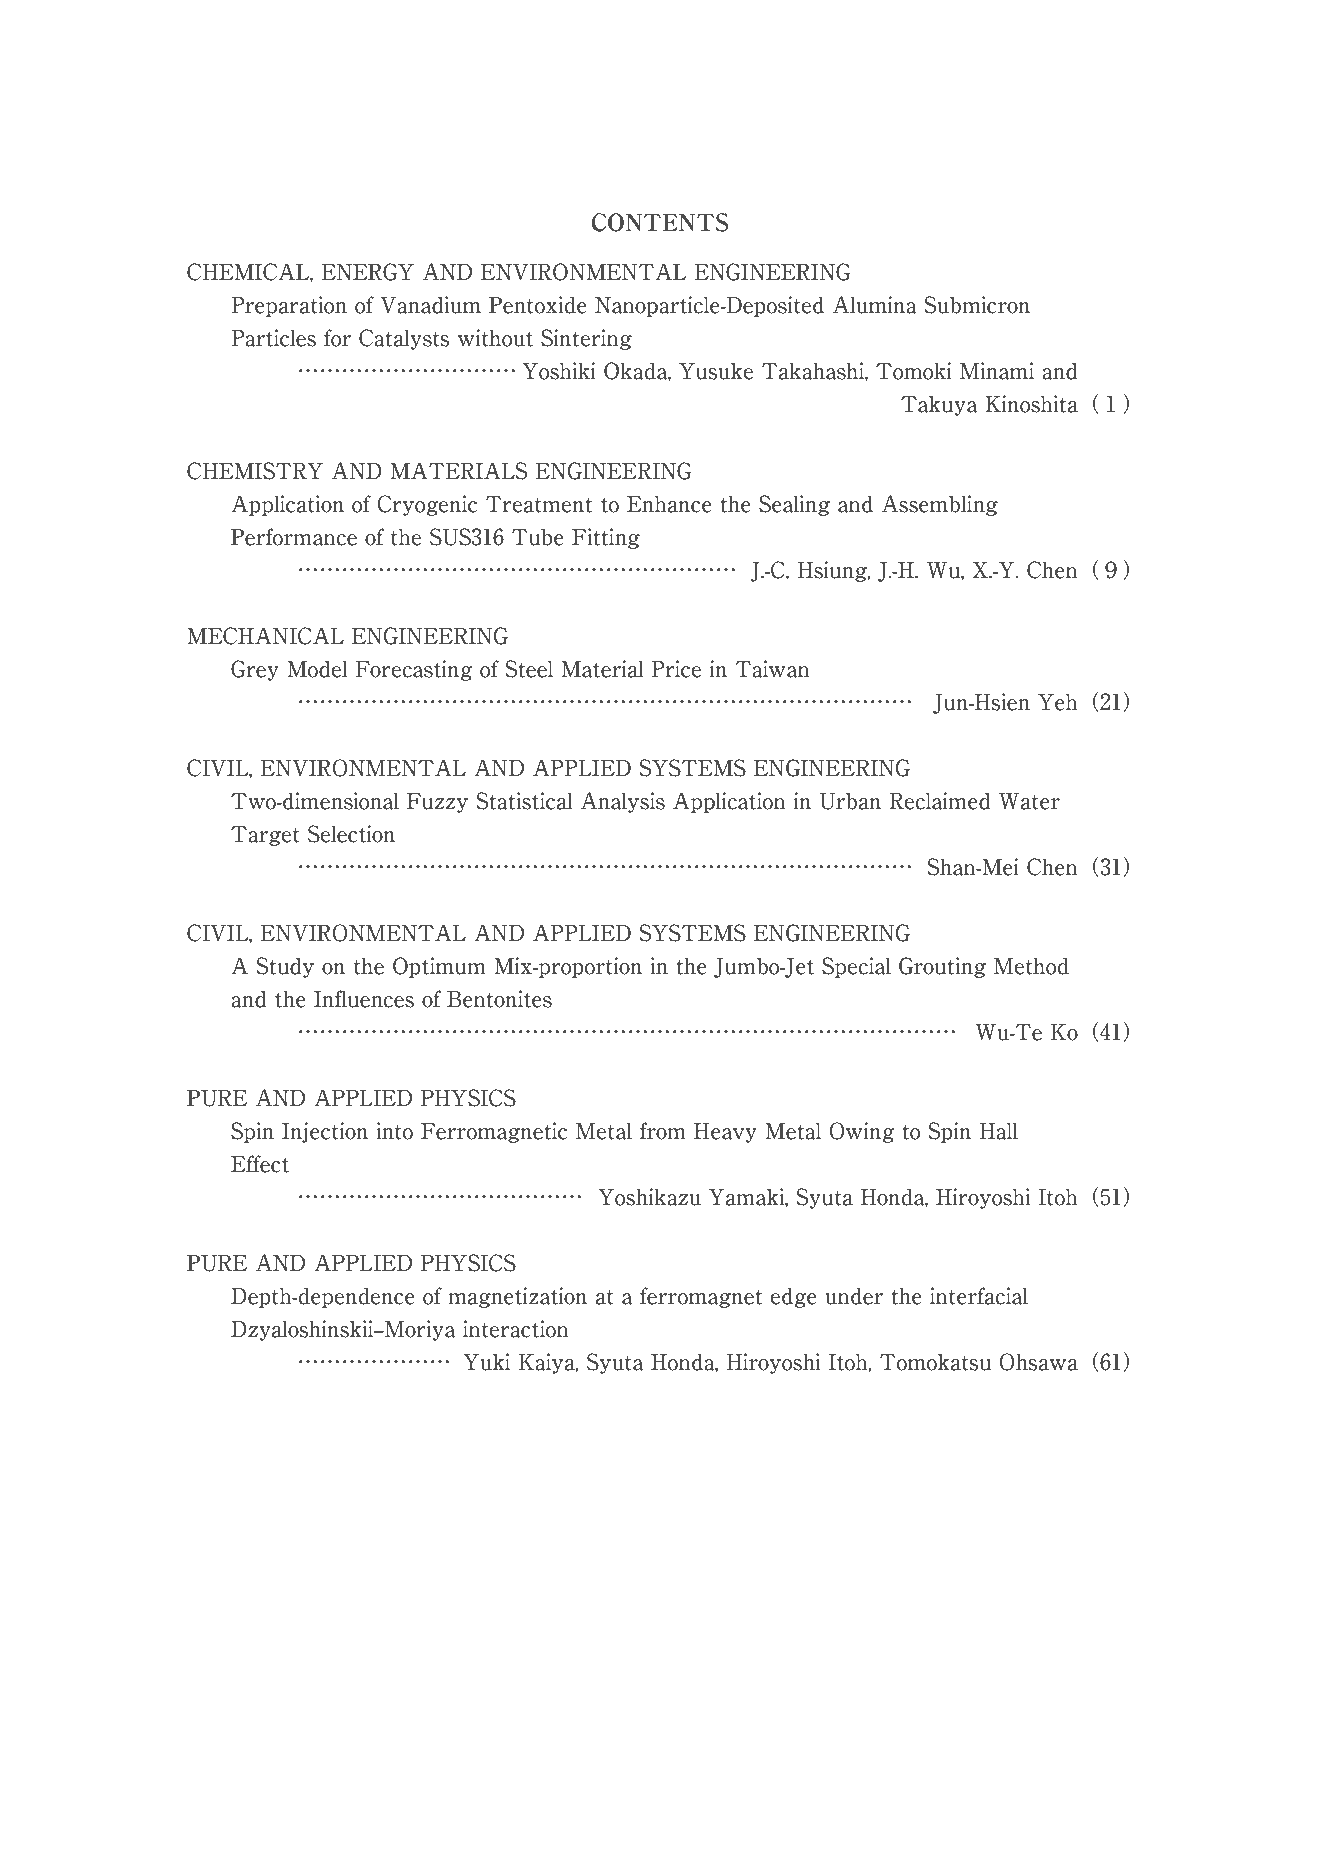 The width and height of the screenshot is (1320, 1868). Describe the element at coordinates (367, 272) in the screenshot. I see `ENERGY` at that location.
